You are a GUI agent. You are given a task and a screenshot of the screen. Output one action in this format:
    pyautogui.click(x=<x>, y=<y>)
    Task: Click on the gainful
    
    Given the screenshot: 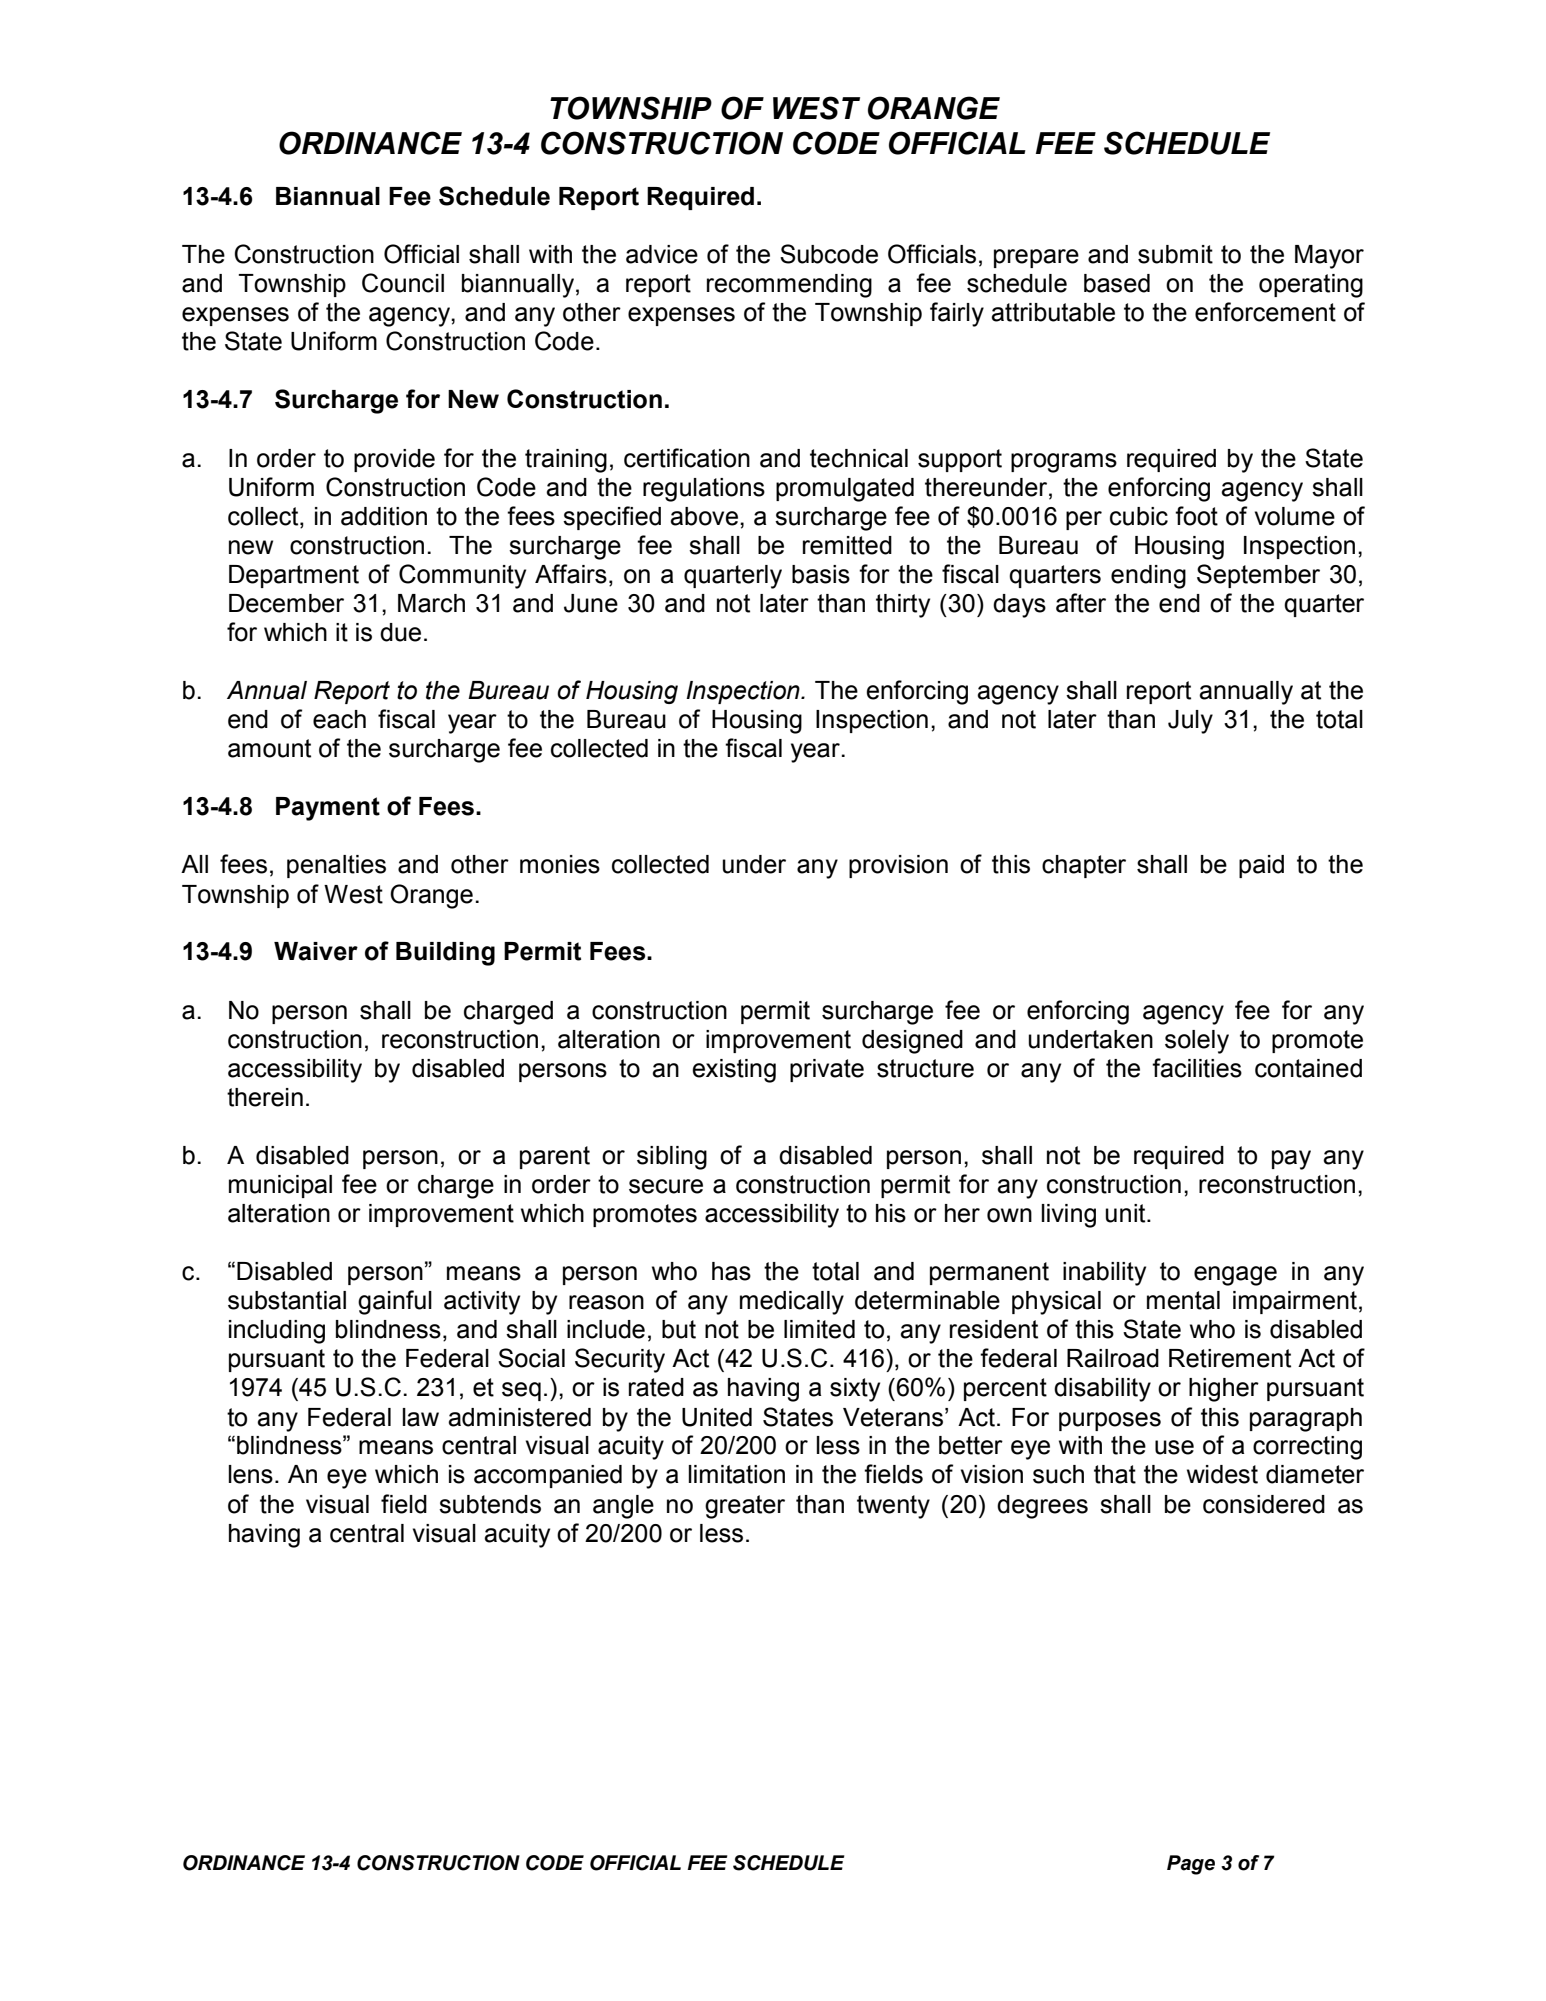 What is the action you would take?
    pyautogui.click(x=395, y=1302)
